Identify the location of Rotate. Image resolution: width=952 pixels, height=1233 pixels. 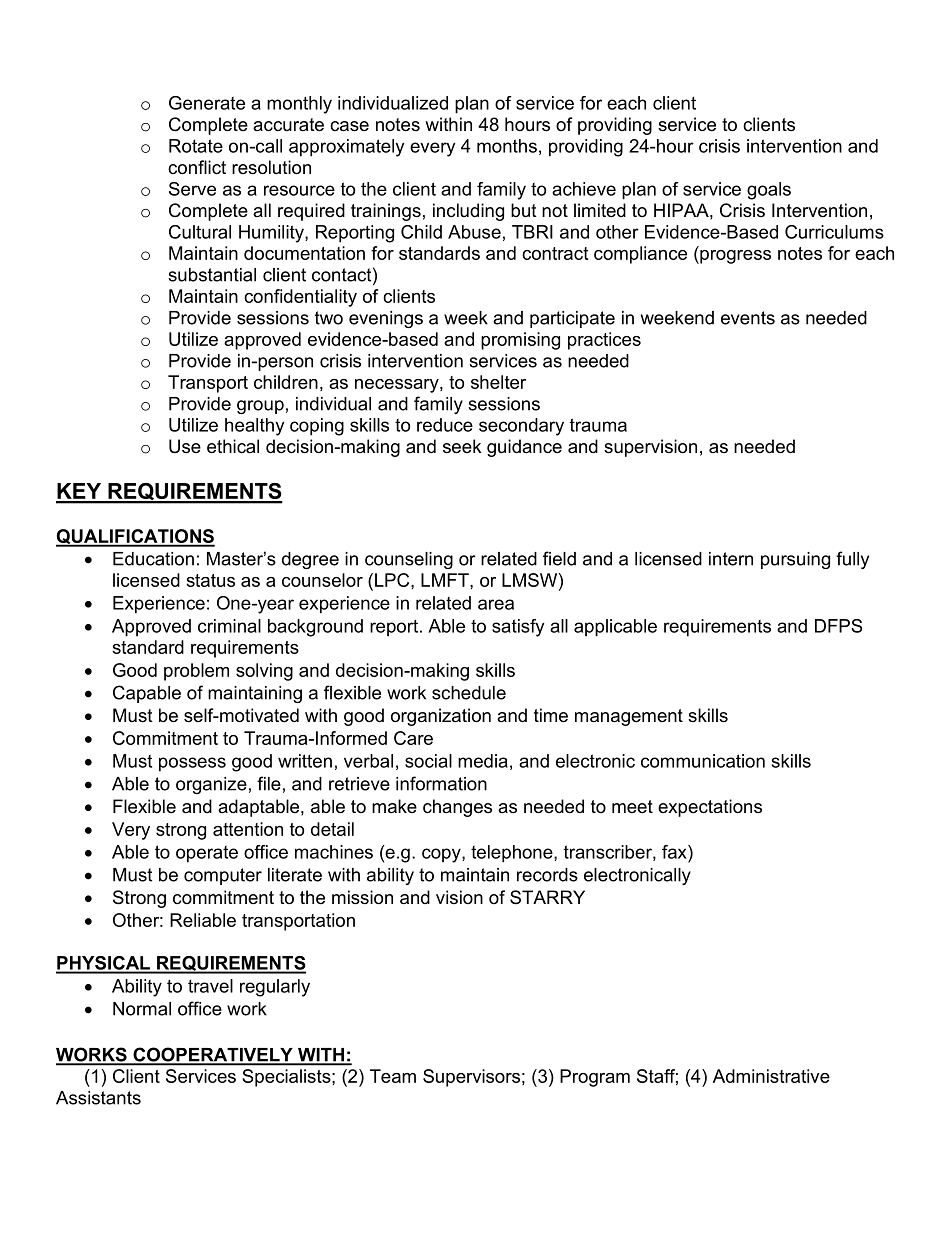
(196, 146).
